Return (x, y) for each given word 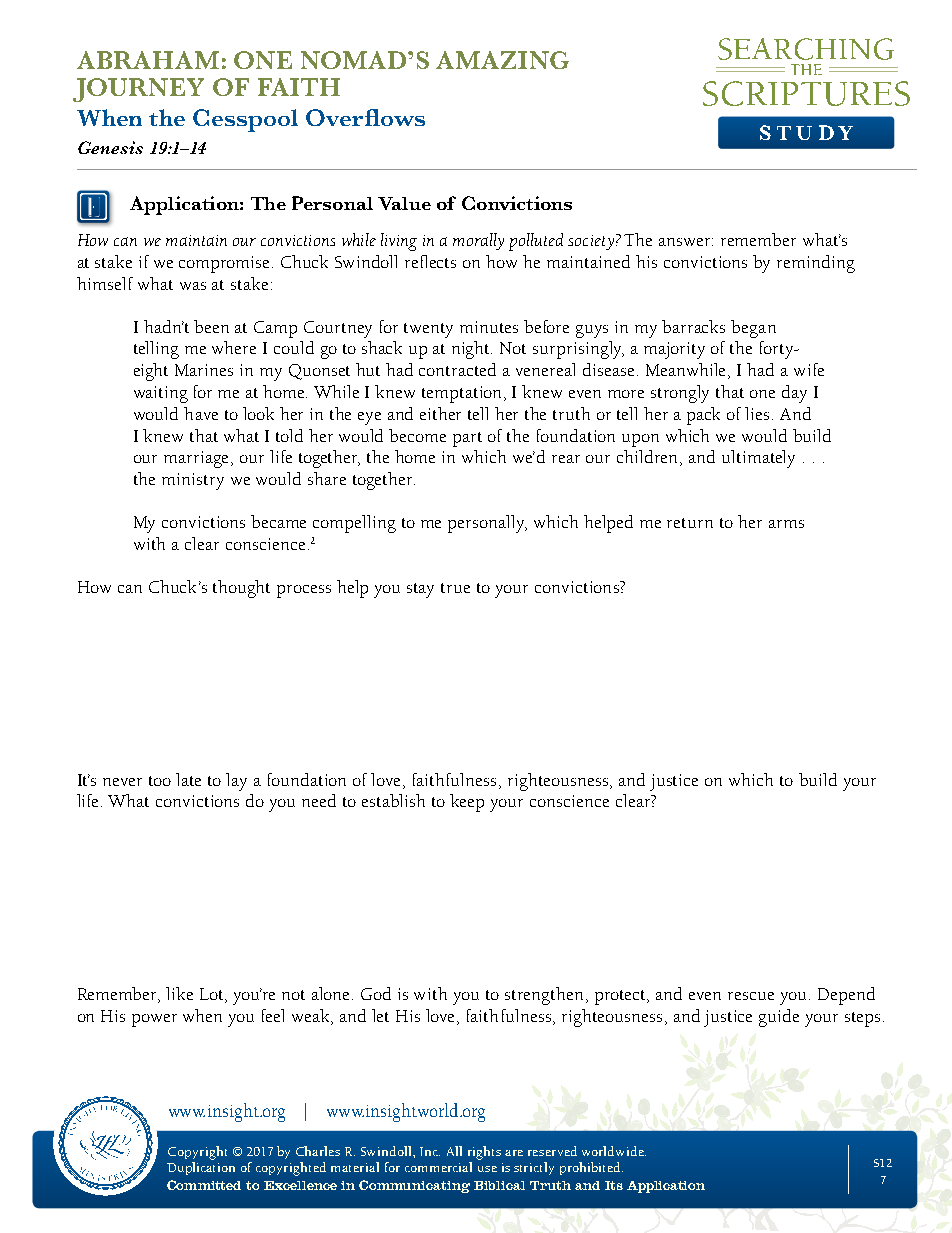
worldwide (614, 1151)
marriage (198, 459)
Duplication (201, 1167)
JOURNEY (138, 90)
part (467, 439)
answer (686, 242)
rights (484, 1153)
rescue (751, 996)
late (188, 779)
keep (467, 803)
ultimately (758, 459)
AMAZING (502, 60)
